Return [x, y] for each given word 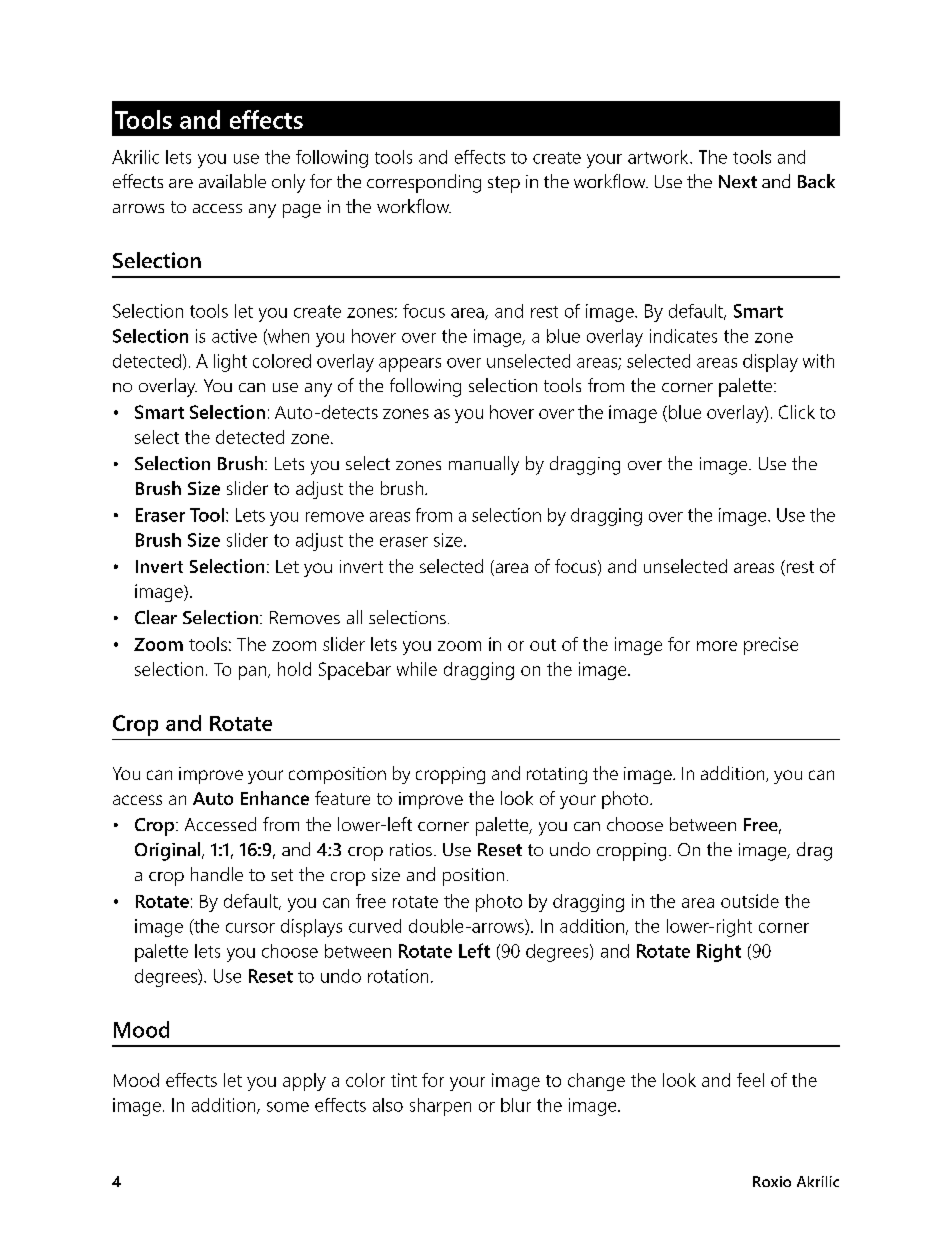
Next [738, 181]
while [417, 669]
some [288, 1107]
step [504, 184]
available [232, 181]
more [717, 646]
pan [254, 673]
